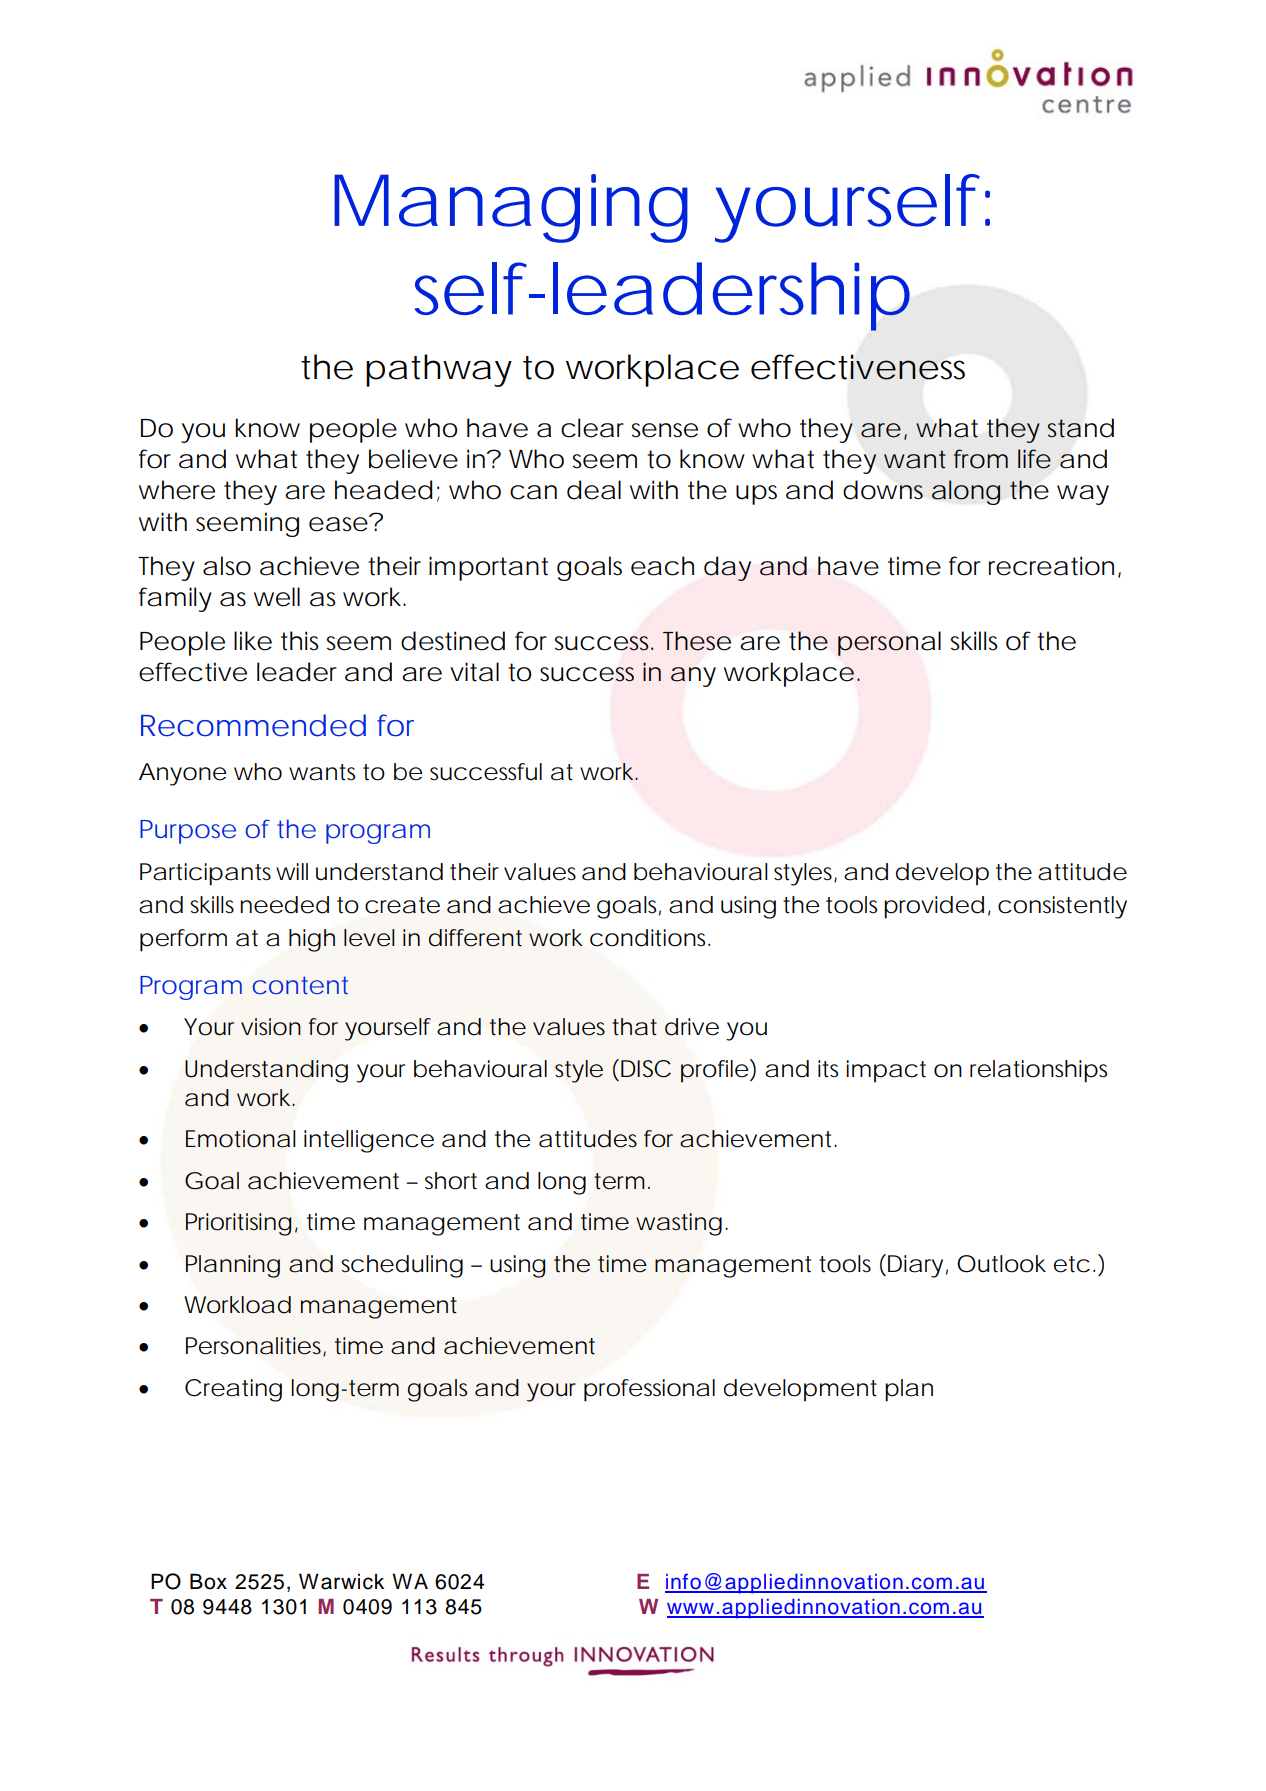  What do you see at coordinates (300, 985) in the document?
I see `content` at bounding box center [300, 985].
